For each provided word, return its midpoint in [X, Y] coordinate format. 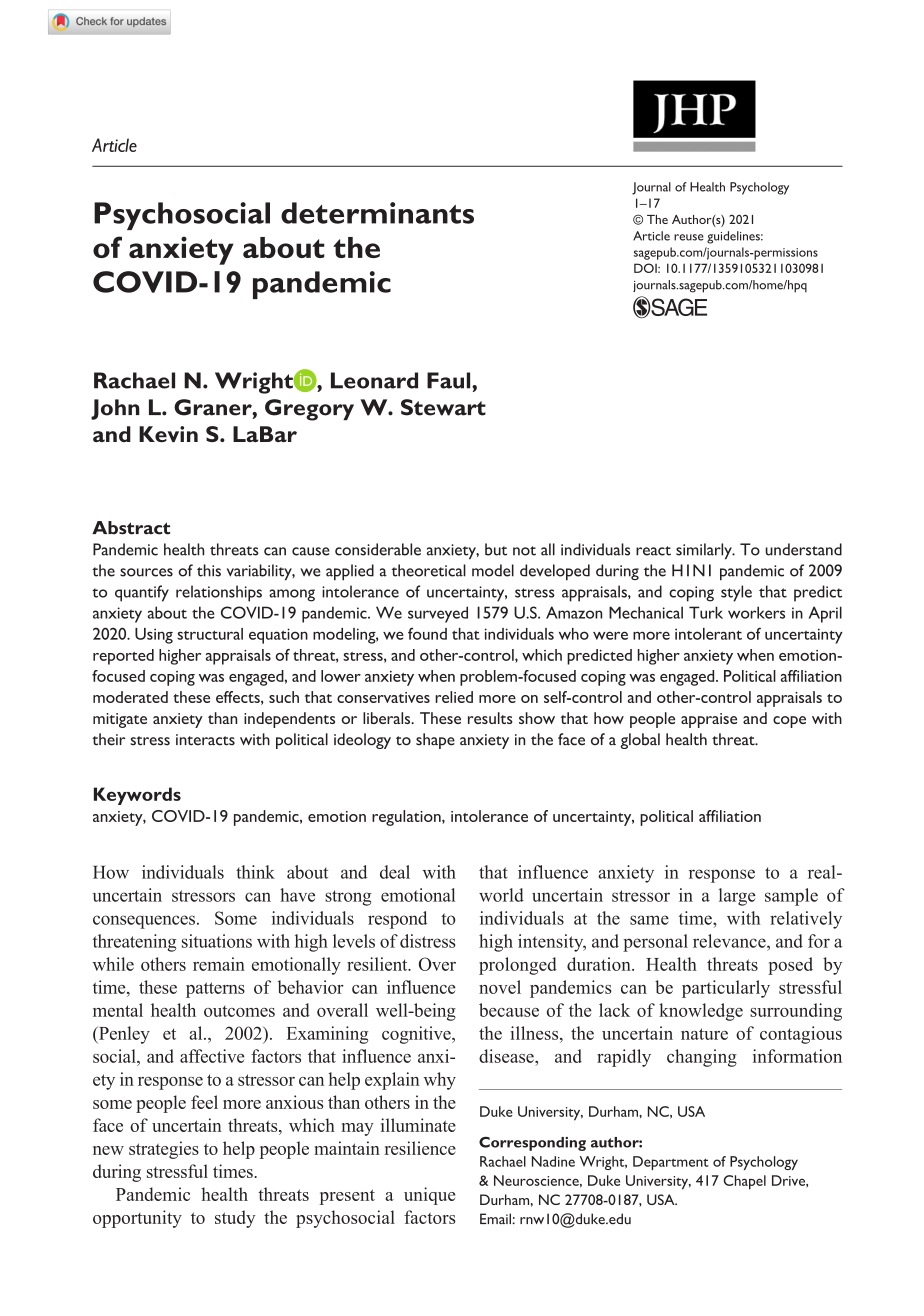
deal [395, 872]
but [496, 549]
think [255, 872]
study [235, 1219]
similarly [705, 551]
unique [429, 1196]
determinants [377, 213]
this [209, 570]
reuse [689, 237]
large [737, 897]
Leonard [374, 380]
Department [671, 1163]
